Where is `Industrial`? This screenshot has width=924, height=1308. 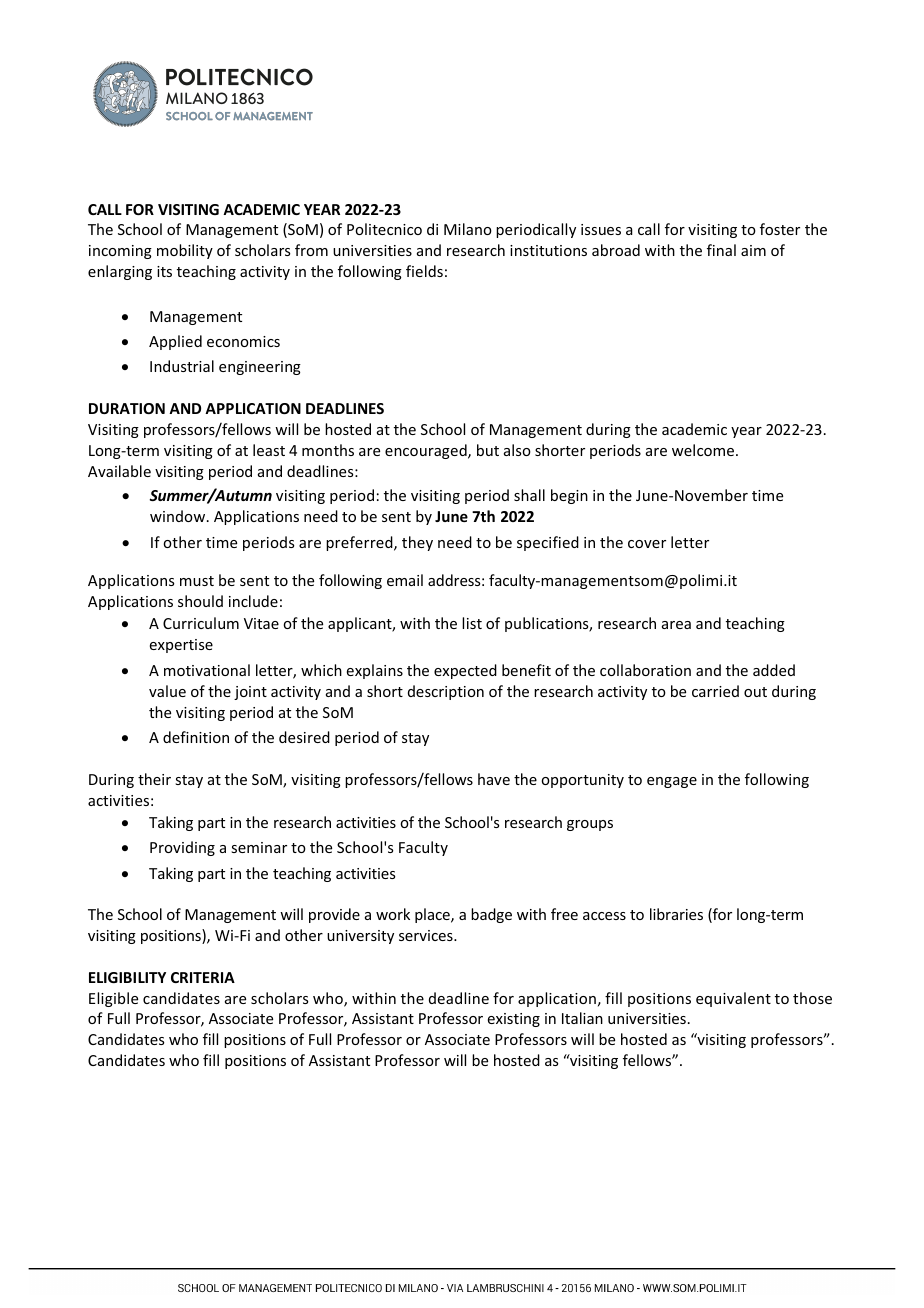
Industrial is located at coordinates (182, 366).
